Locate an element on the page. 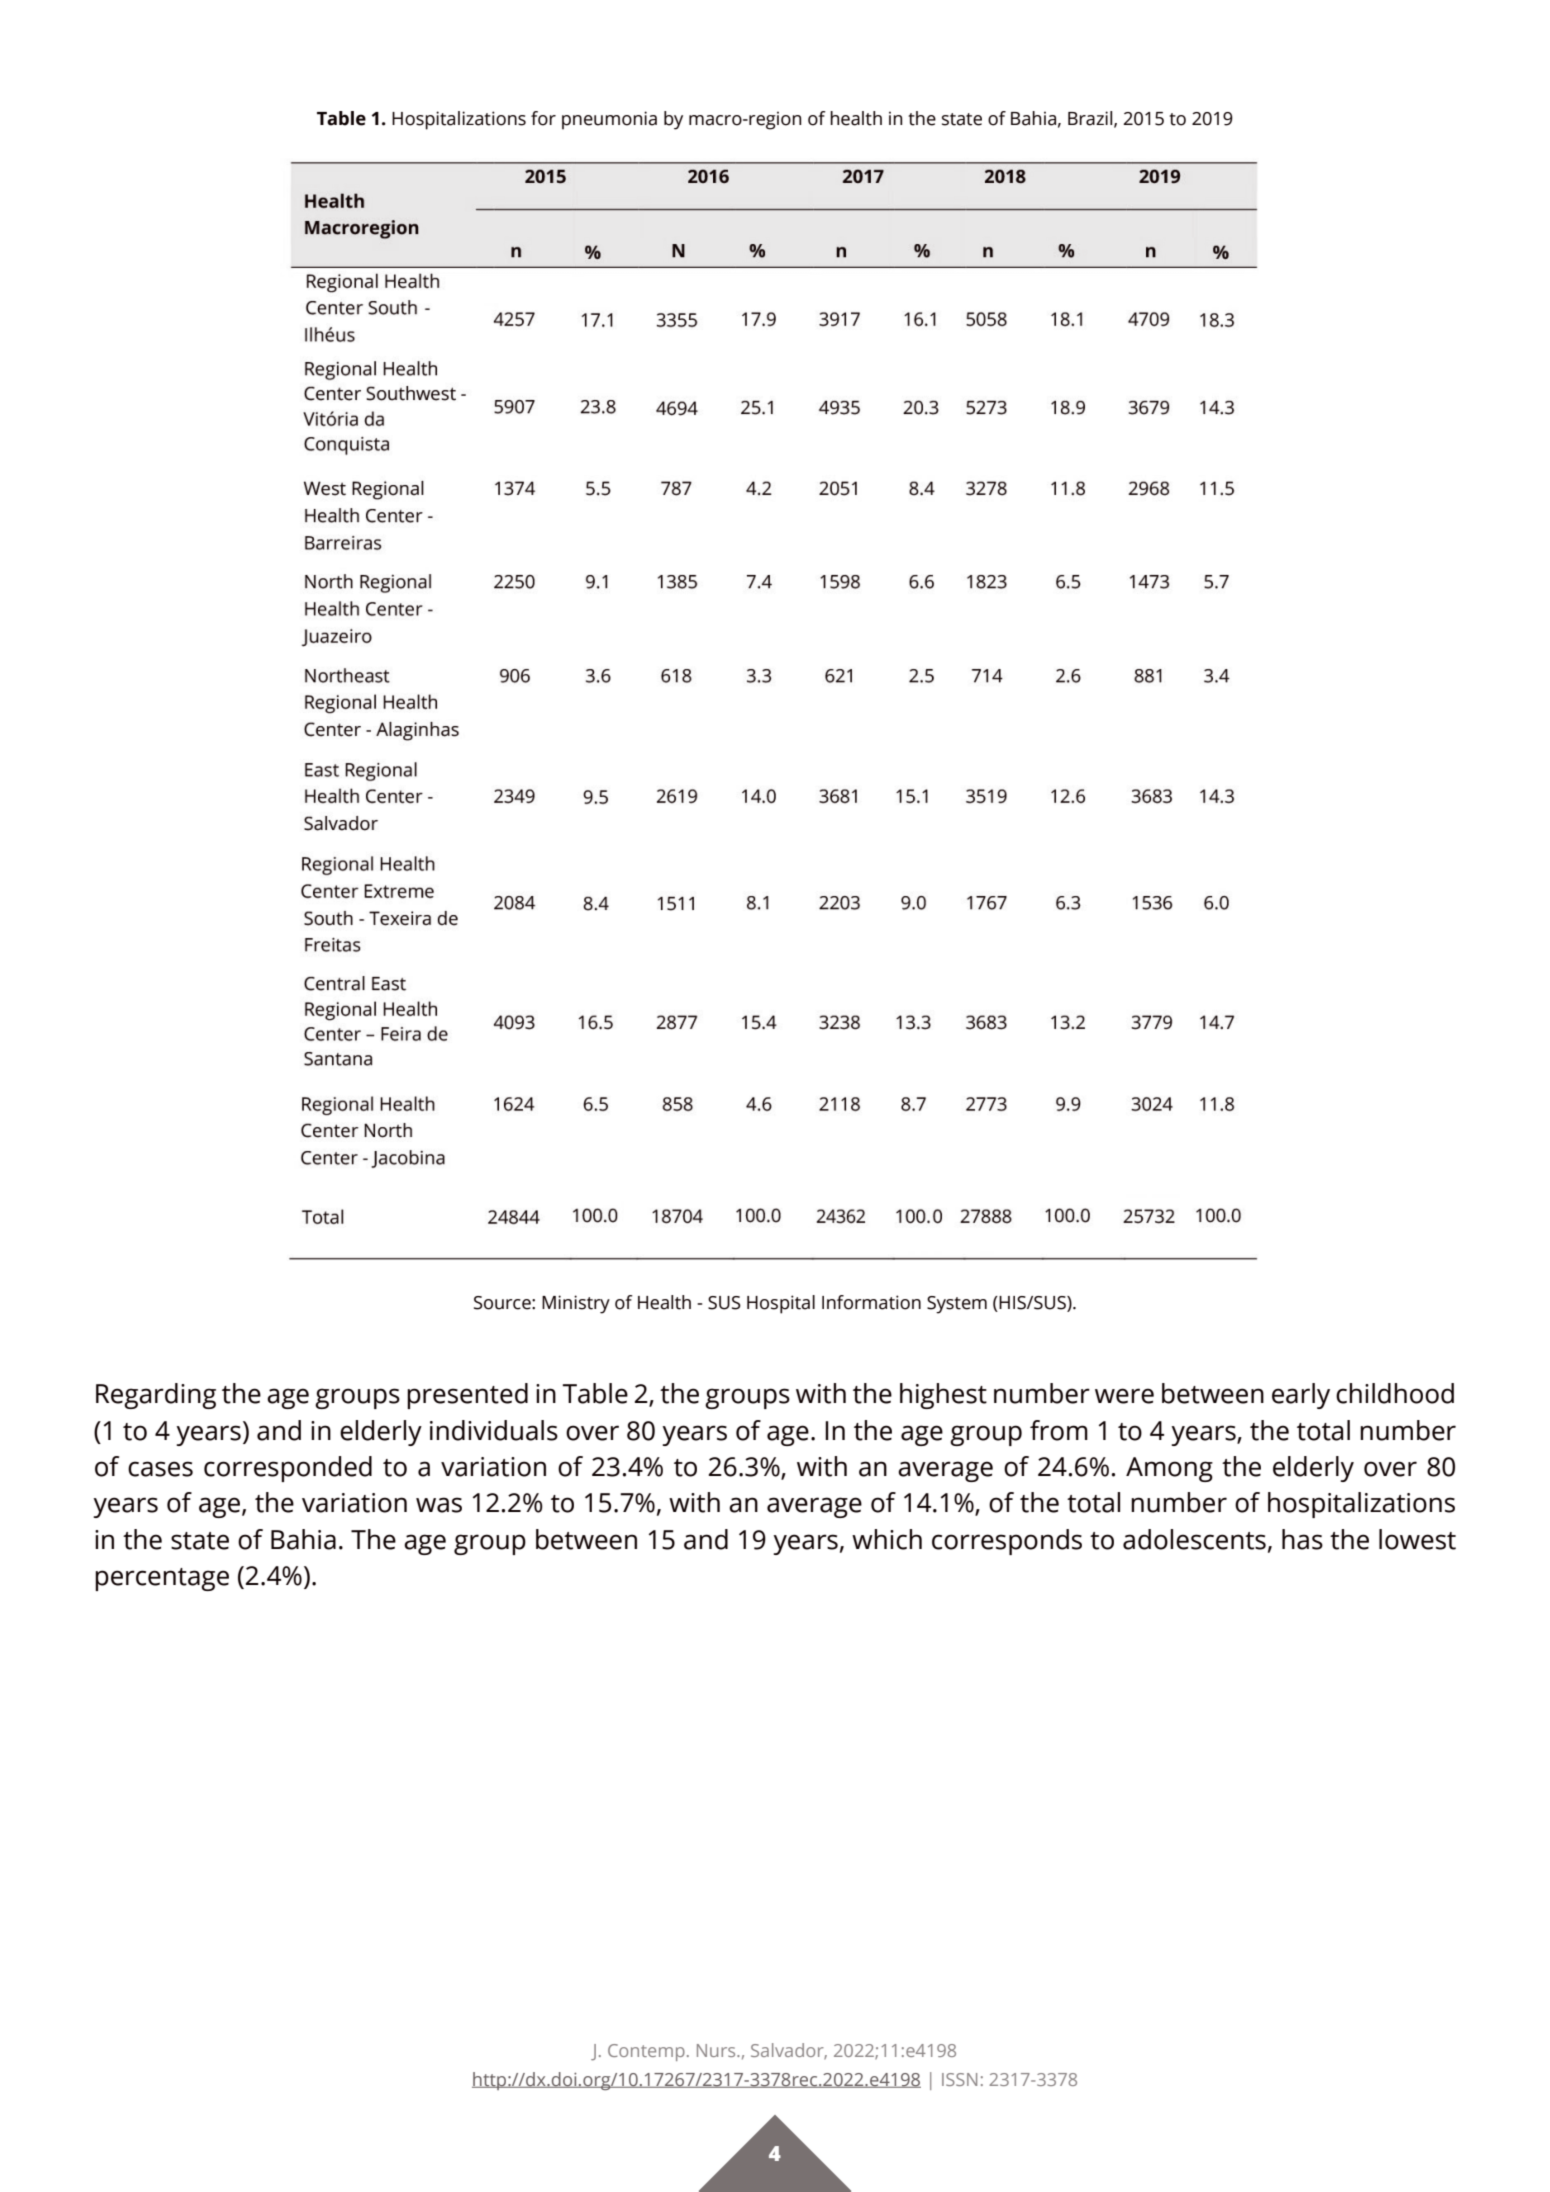 The image size is (1550, 2192). pneumonia is located at coordinates (609, 120).
